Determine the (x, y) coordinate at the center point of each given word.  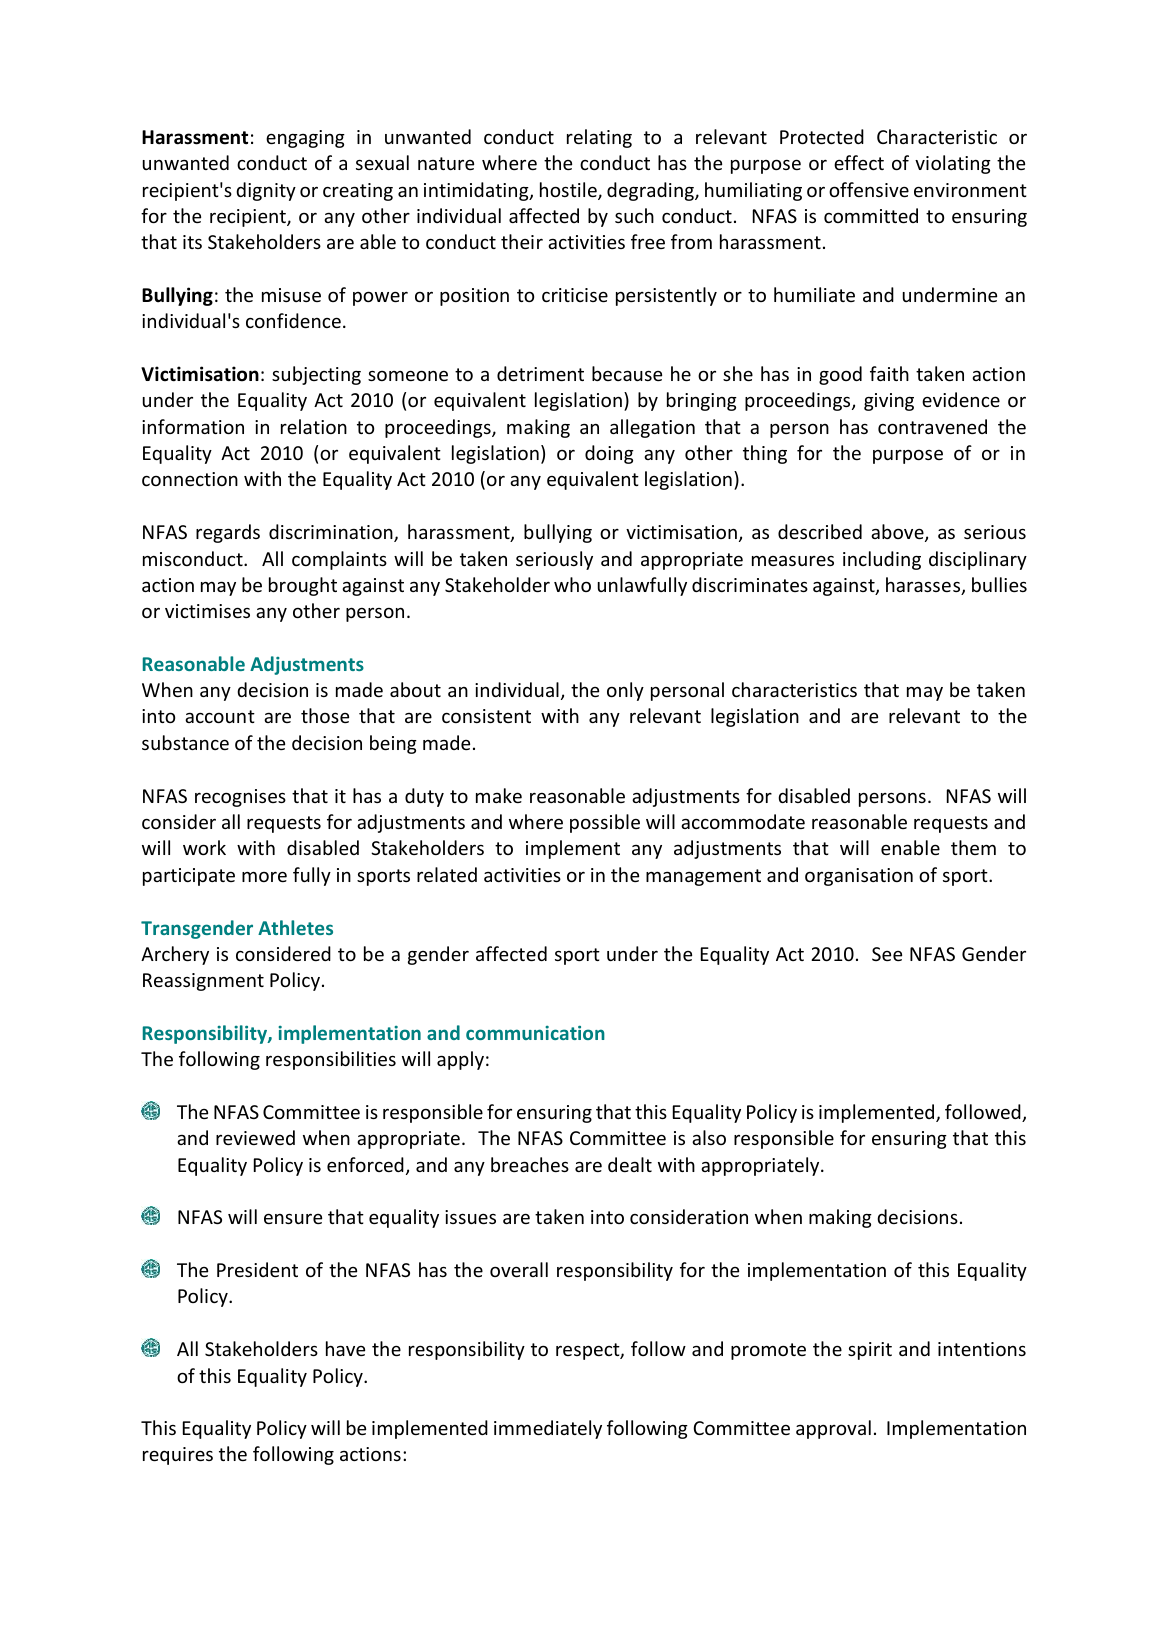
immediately (548, 1429)
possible (605, 823)
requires (178, 1456)
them (973, 847)
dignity (266, 191)
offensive (869, 189)
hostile (569, 191)
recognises (240, 798)
